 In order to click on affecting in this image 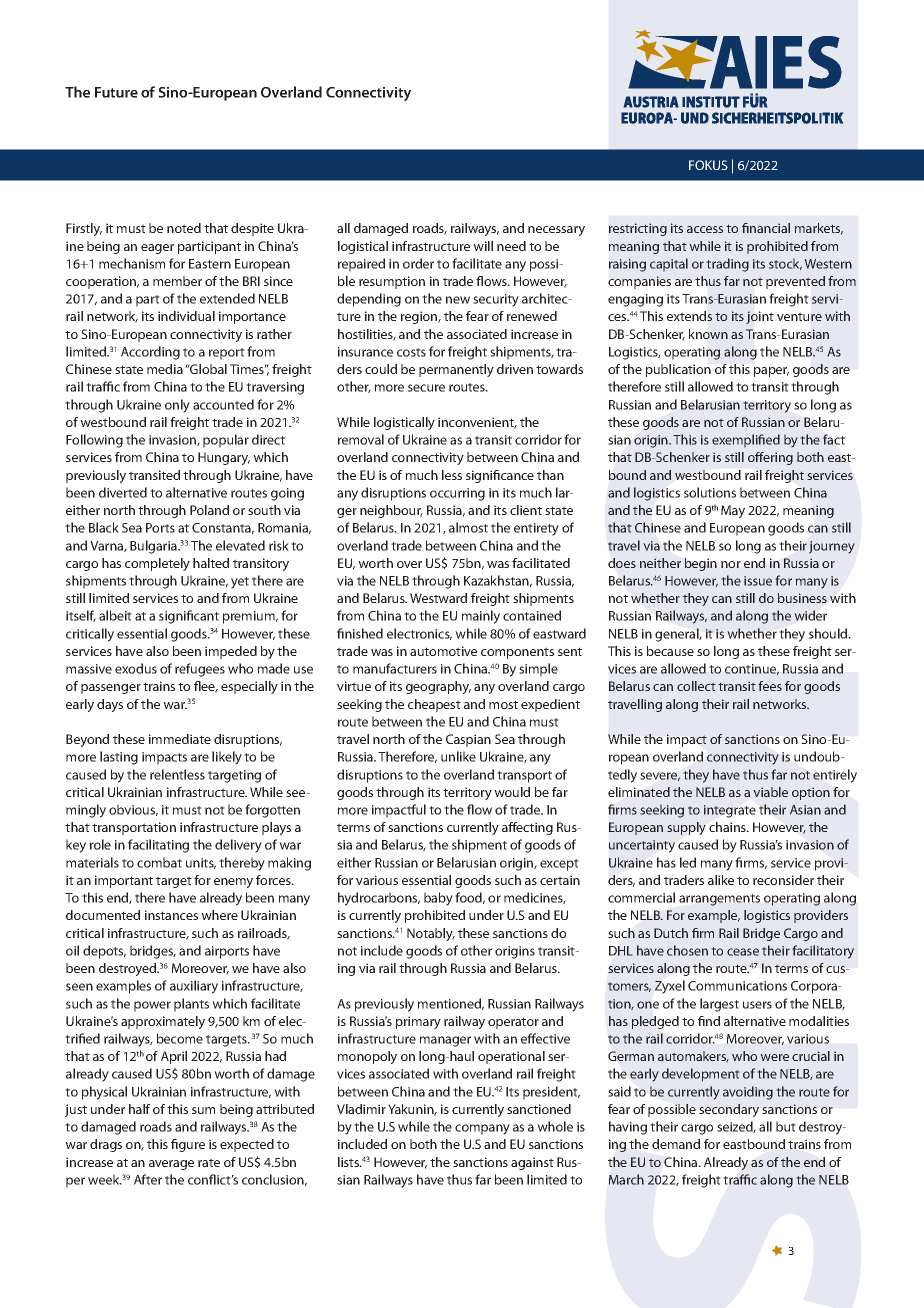, I will do `click(527, 828)`.
